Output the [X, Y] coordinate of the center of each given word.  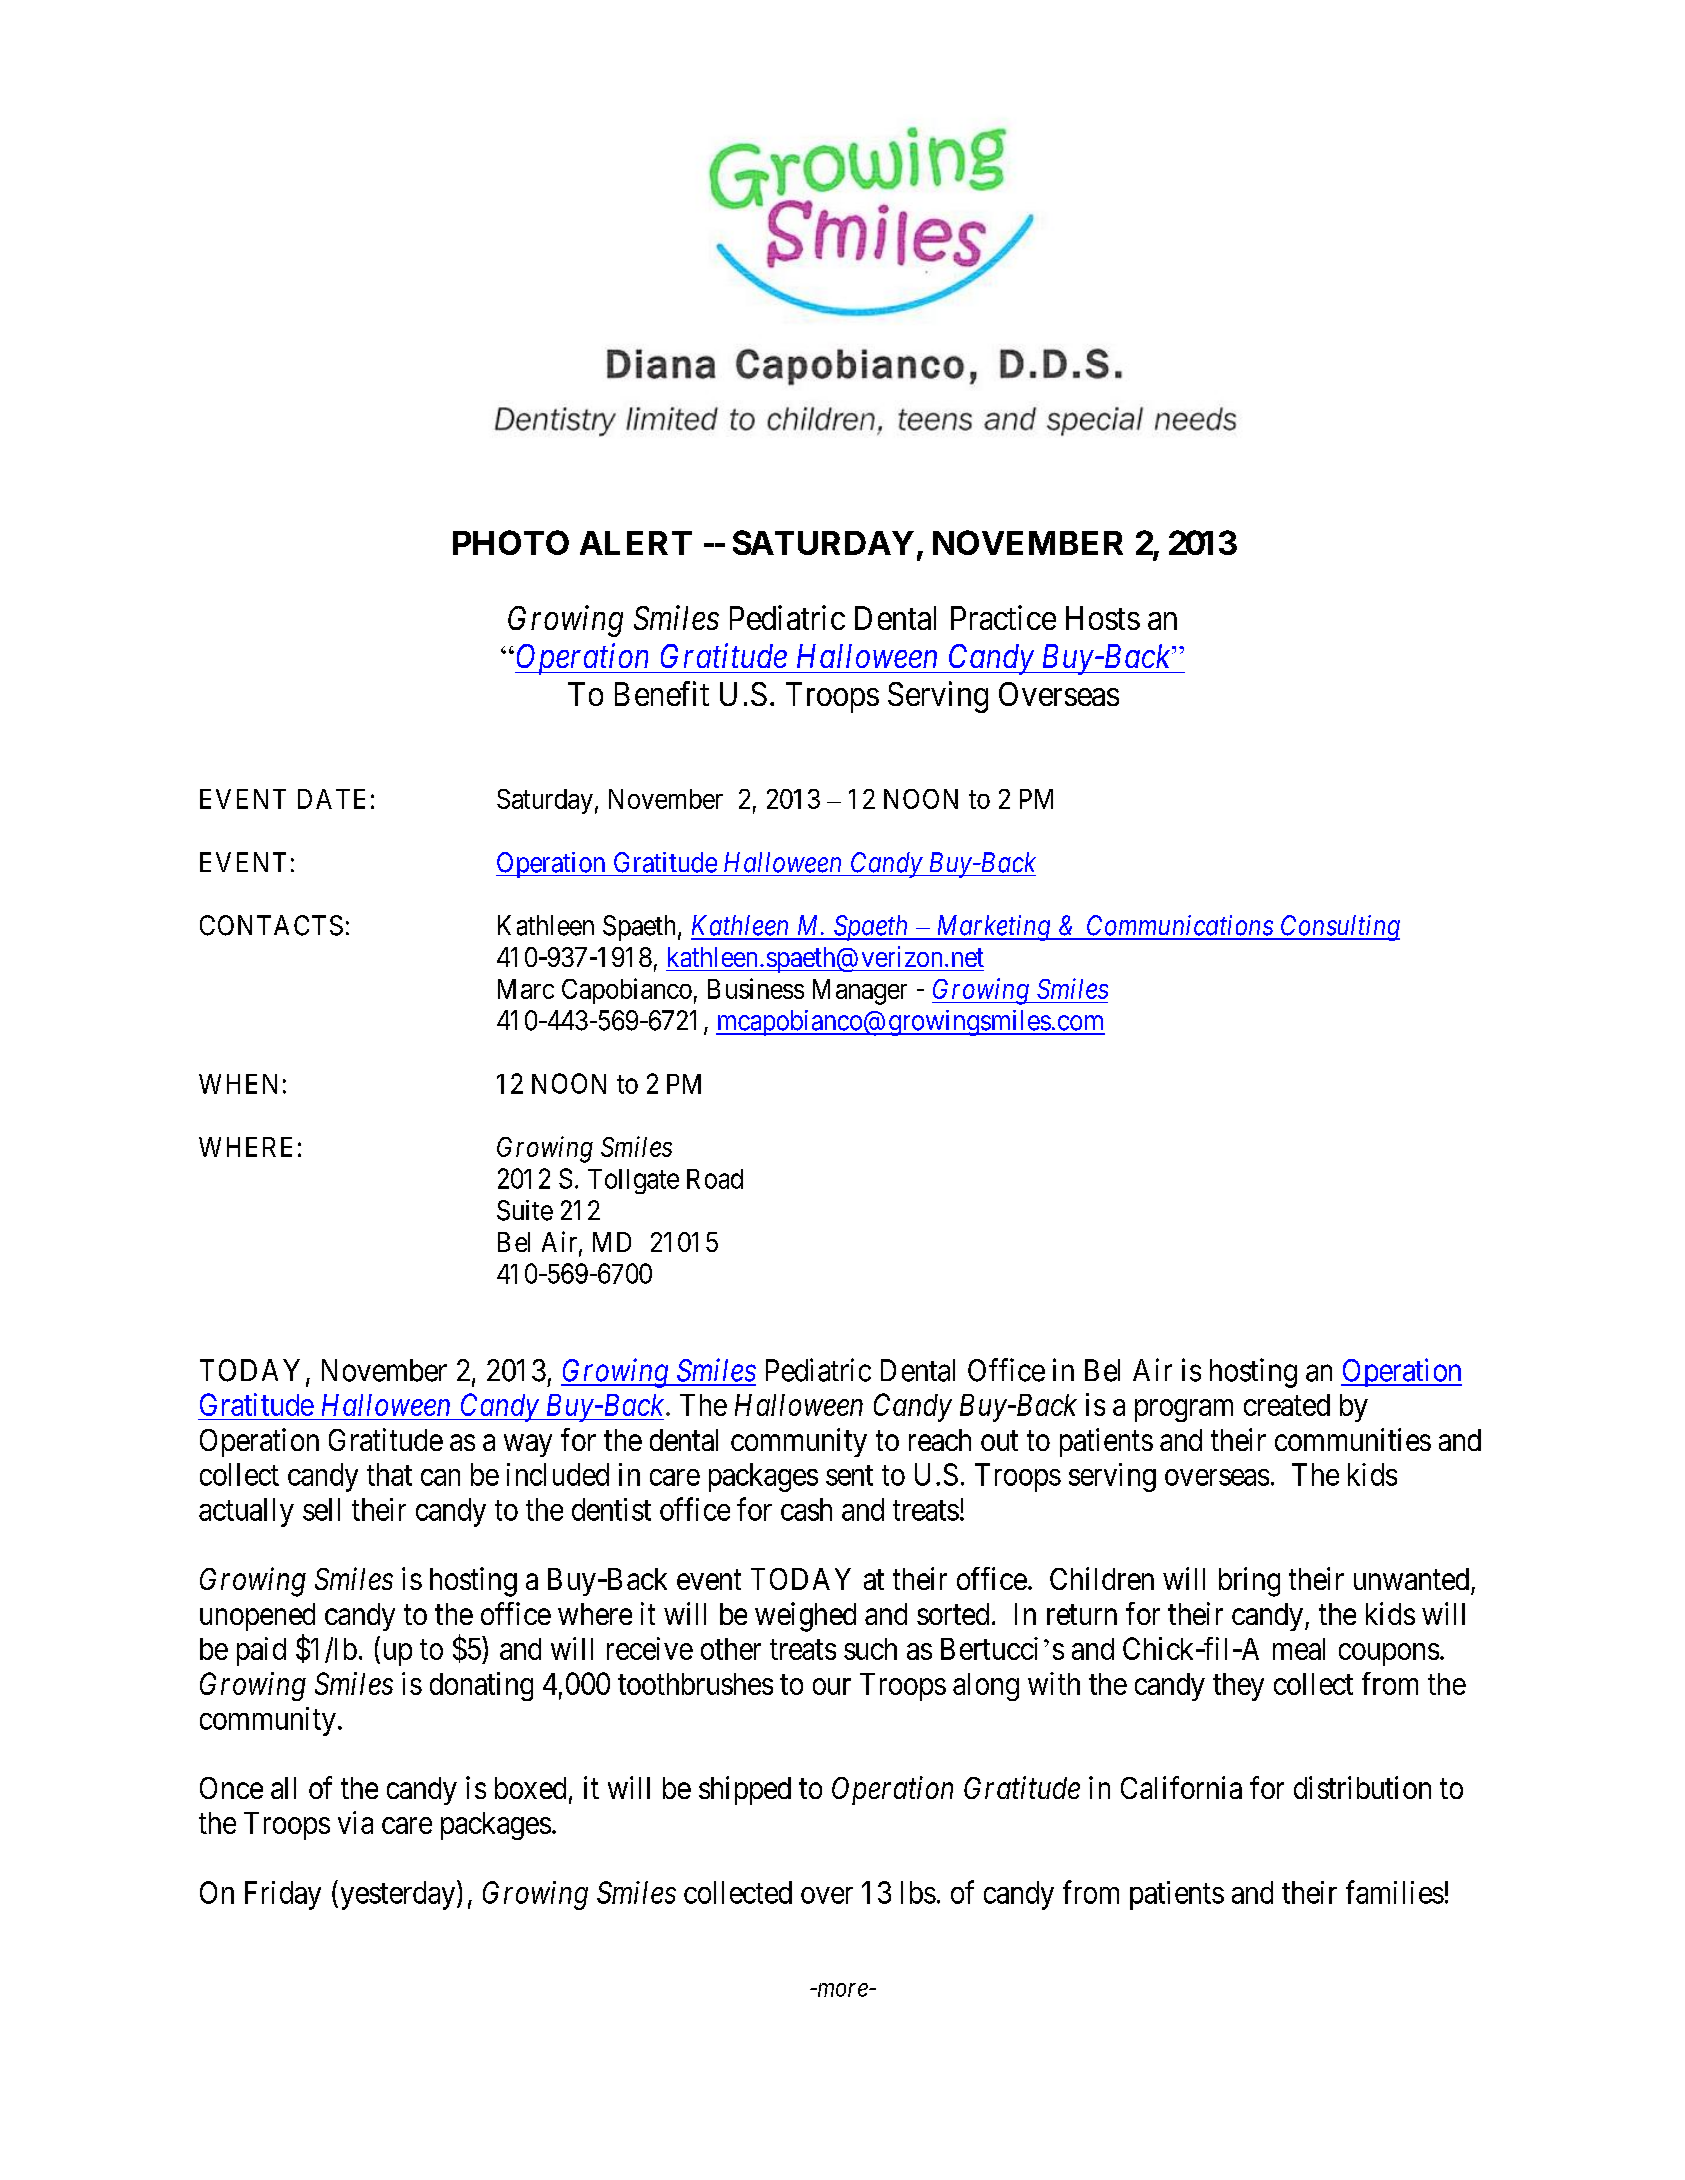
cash [806, 1509]
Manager [860, 992]
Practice [1003, 617]
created [1287, 1405]
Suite [525, 1210]
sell [321, 1509]
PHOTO [511, 542]
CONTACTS [271, 925]
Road [715, 1179]
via [355, 1822]
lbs [918, 1892]
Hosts [1103, 618]
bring [1249, 1582]
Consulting [1339, 928]
